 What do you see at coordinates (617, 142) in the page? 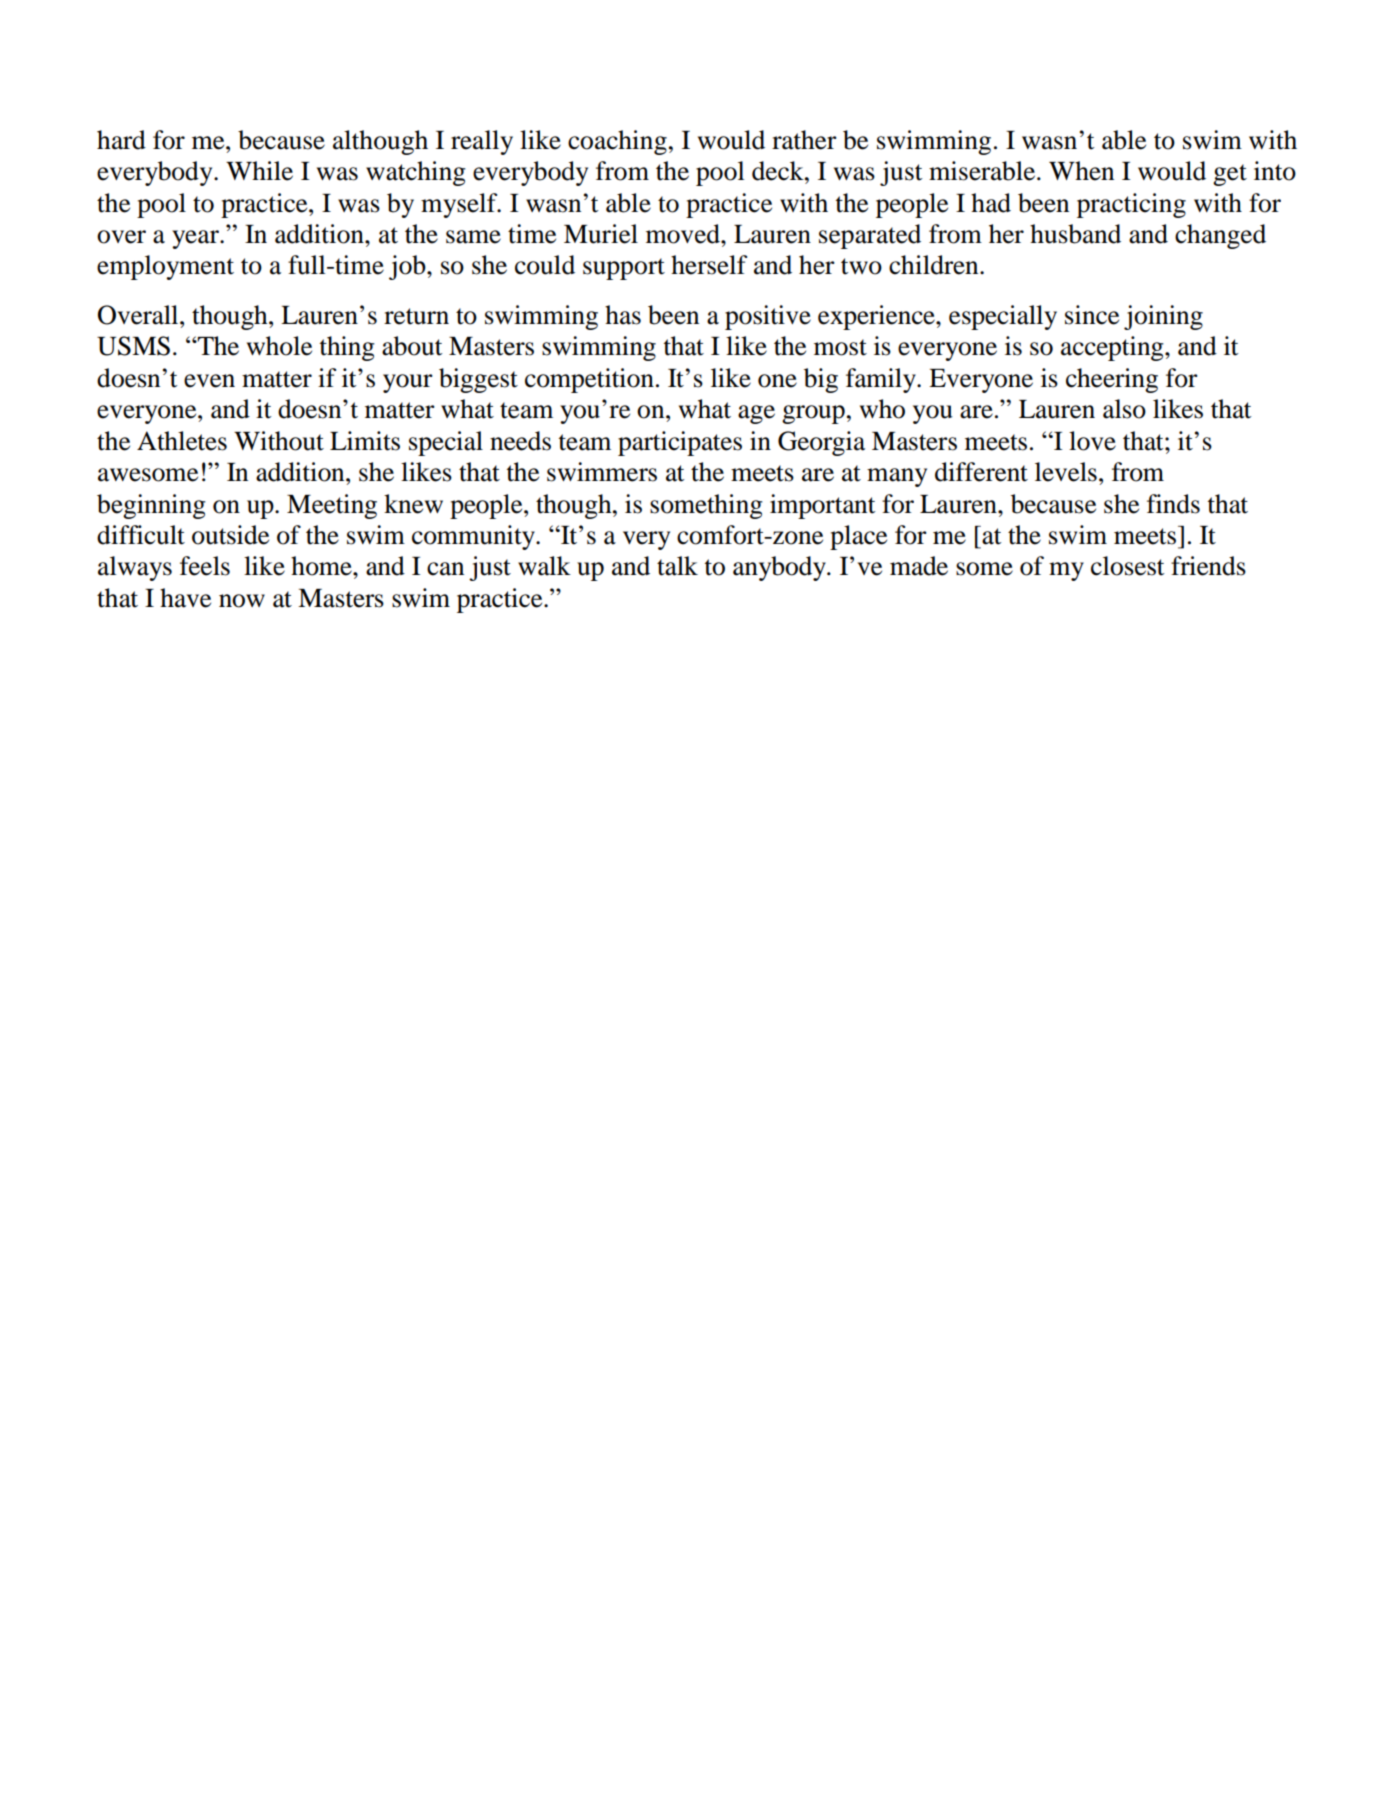
I see `coaching` at bounding box center [617, 142].
